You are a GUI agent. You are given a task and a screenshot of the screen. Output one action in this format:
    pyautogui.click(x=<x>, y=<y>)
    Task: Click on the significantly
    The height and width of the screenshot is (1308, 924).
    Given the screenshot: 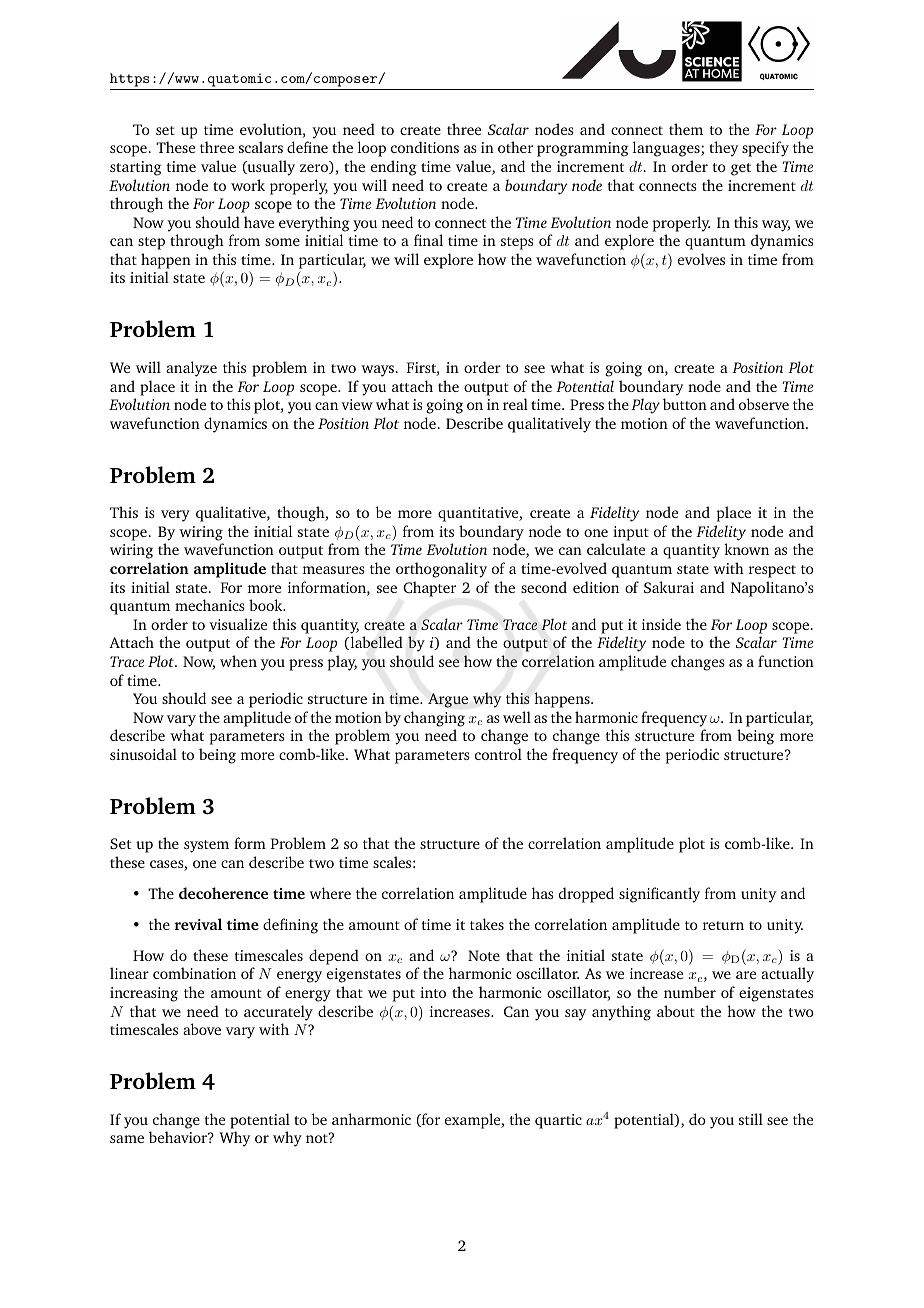 What is the action you would take?
    pyautogui.click(x=659, y=895)
